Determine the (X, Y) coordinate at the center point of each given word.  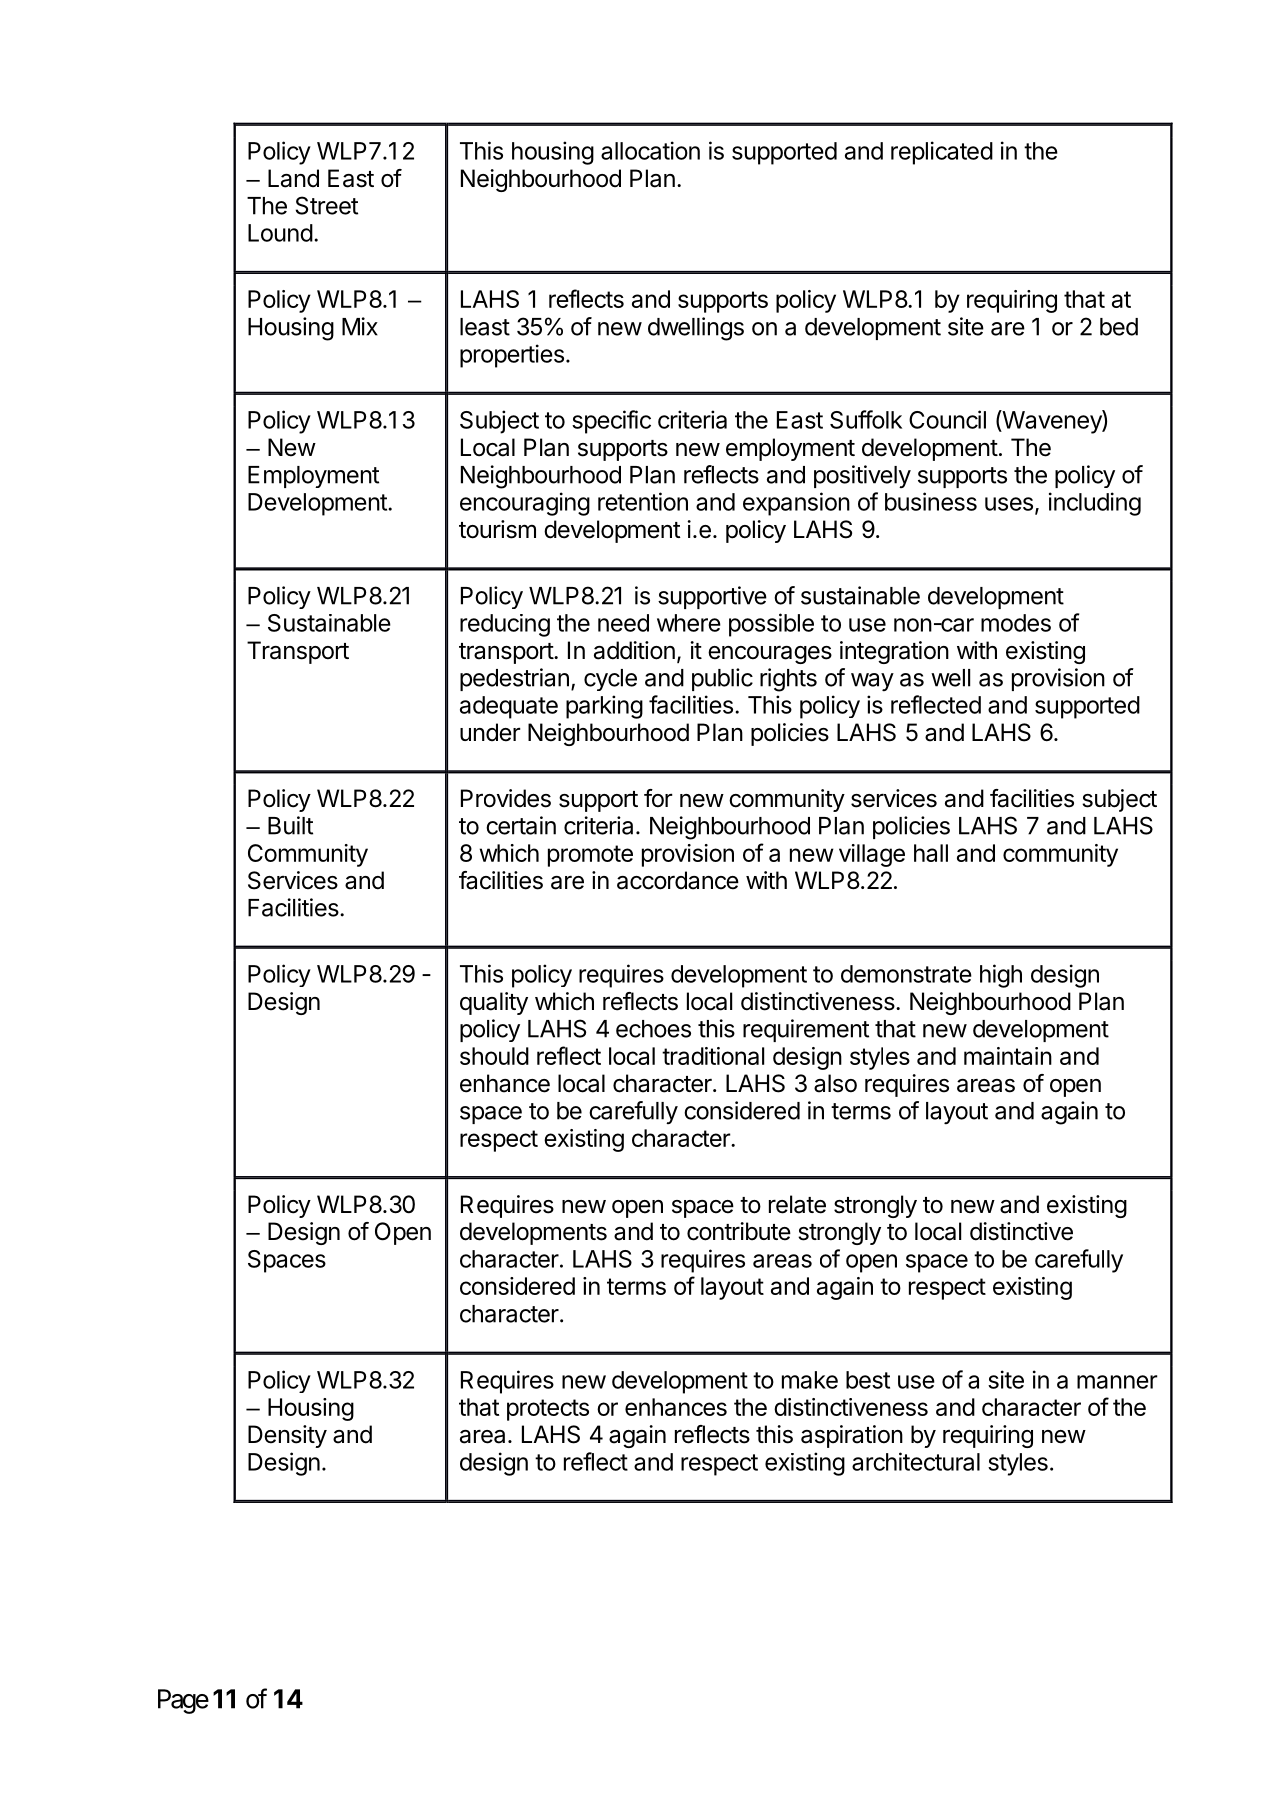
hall (931, 853)
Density (287, 1436)
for (658, 798)
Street (326, 205)
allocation (650, 150)
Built (290, 825)
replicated (942, 153)
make (810, 1380)
